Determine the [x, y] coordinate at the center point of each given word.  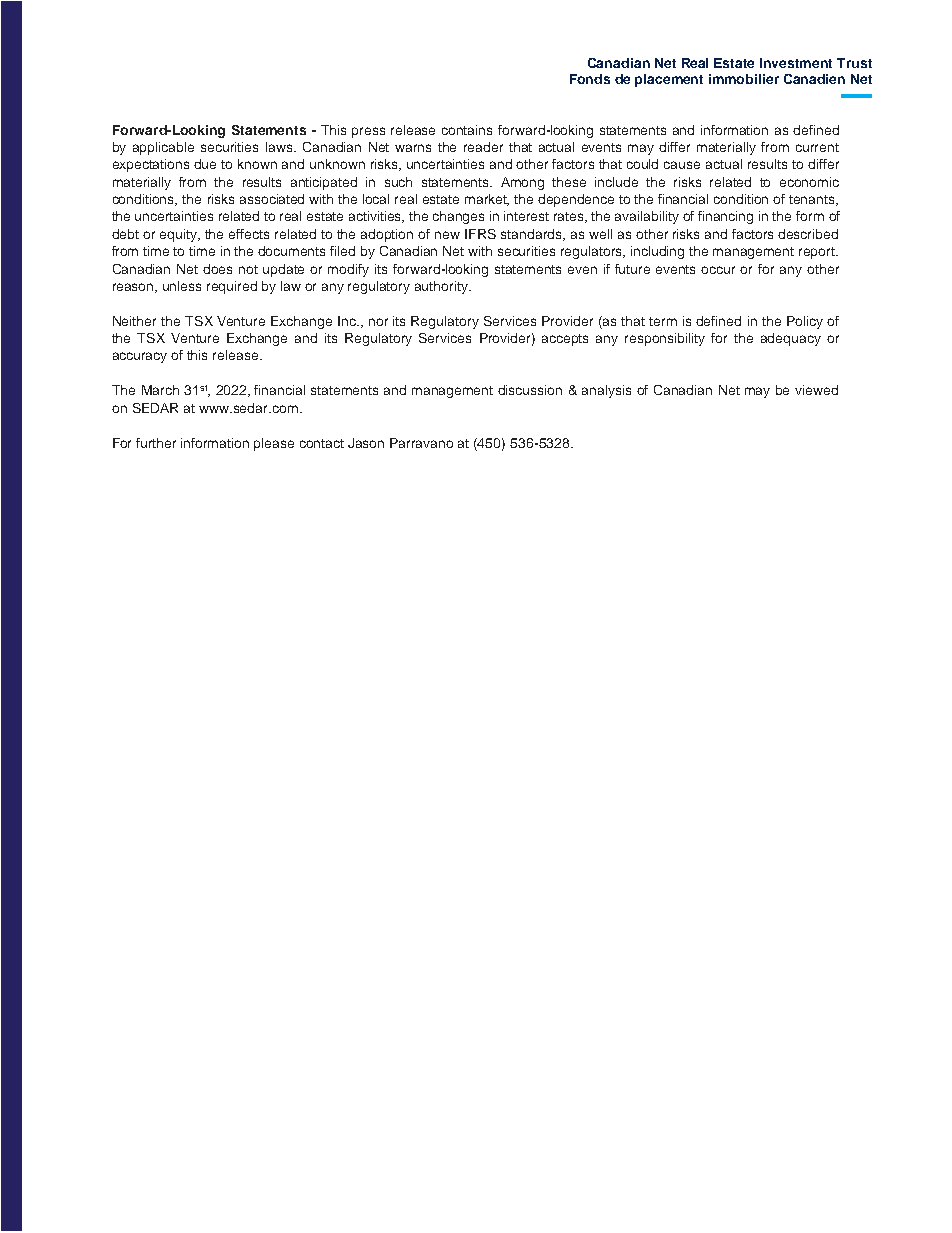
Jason [366, 443]
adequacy [791, 339]
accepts [565, 340]
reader [483, 147]
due [205, 164]
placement [669, 80]
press [368, 132]
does [217, 269]
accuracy [140, 357]
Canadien [814, 79]
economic [809, 182]
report [818, 253]
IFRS [480, 234]
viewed [816, 390]
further [156, 443]
